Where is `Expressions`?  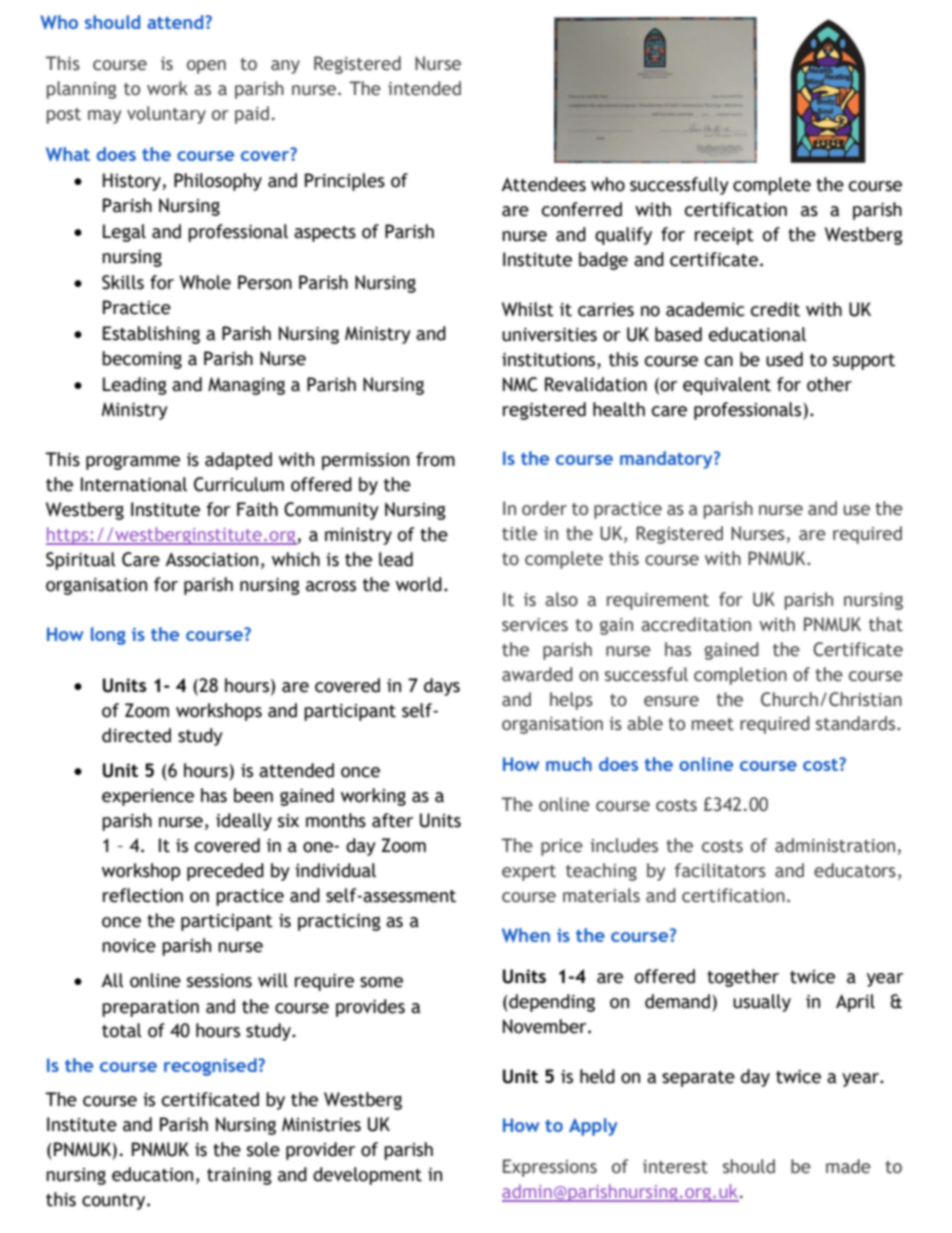 Expressions is located at coordinates (550, 1168).
